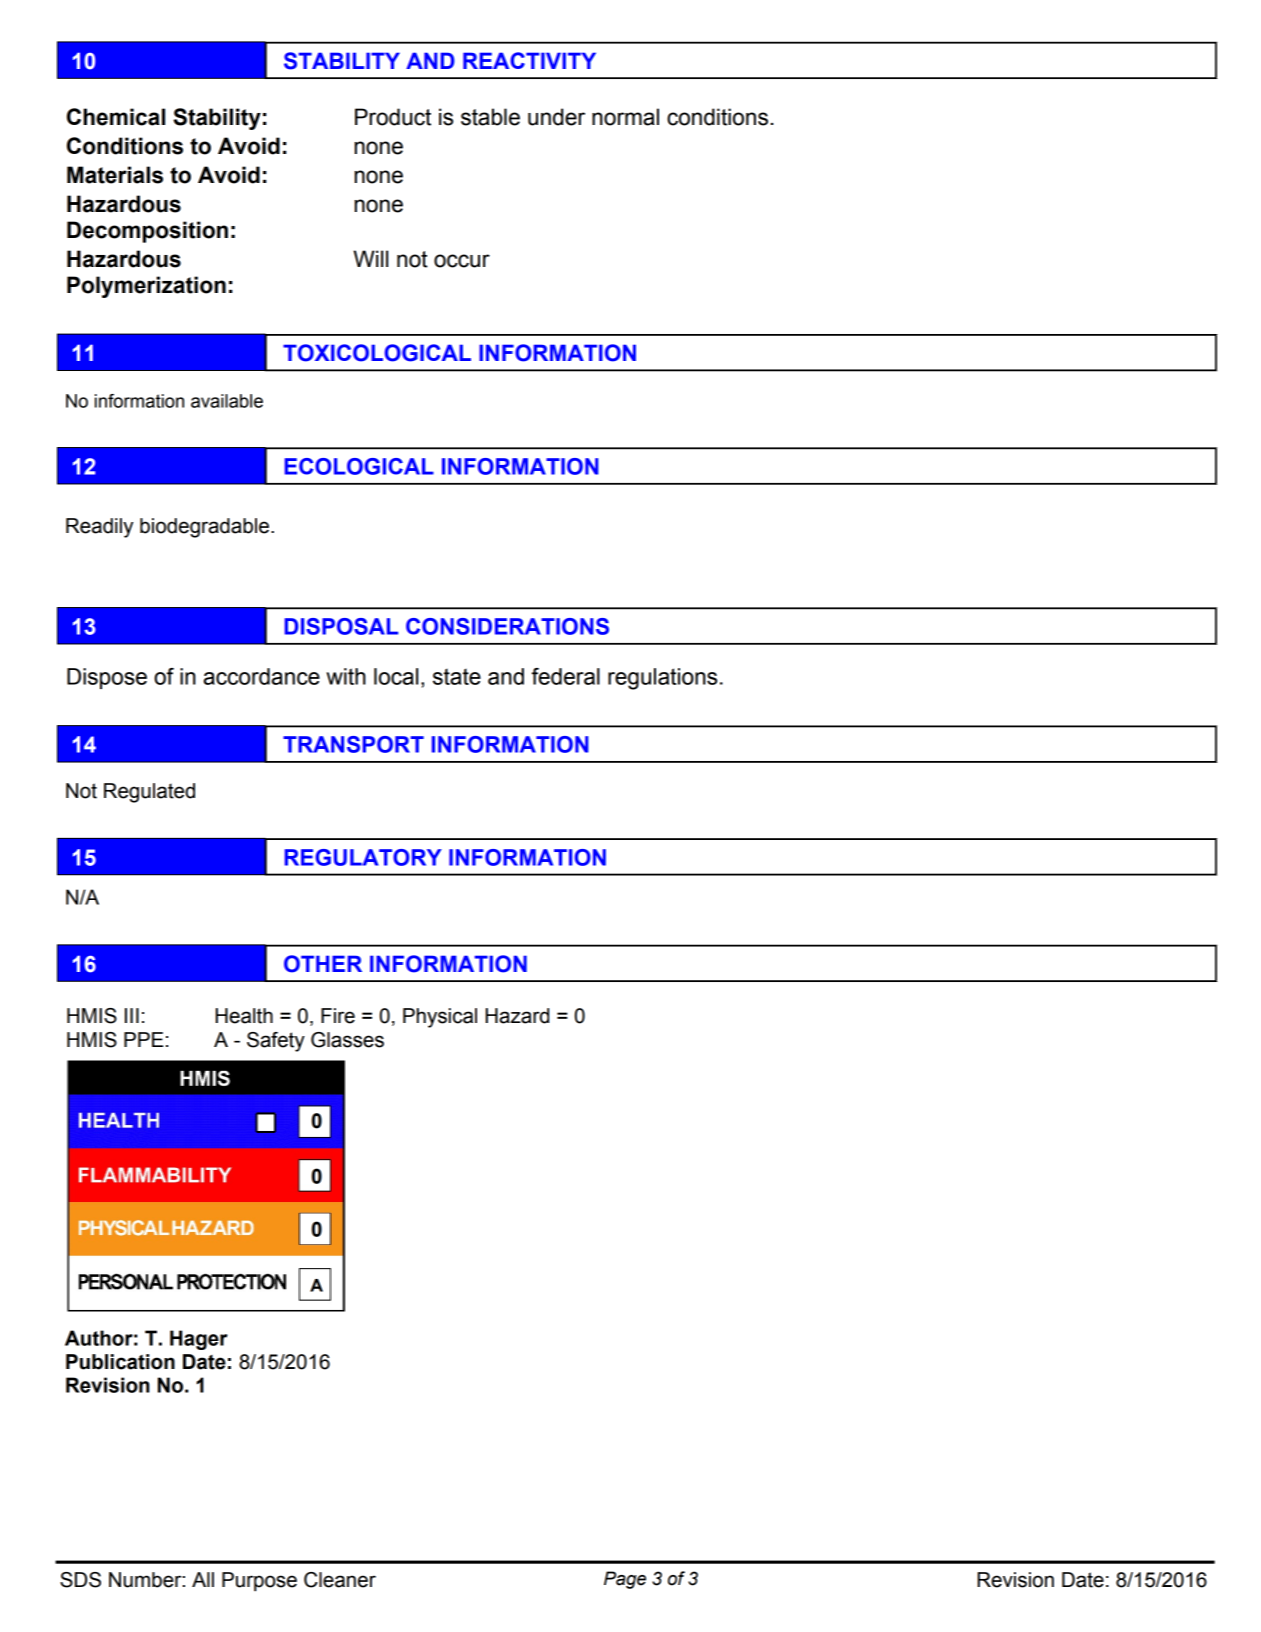 The image size is (1261, 1632). Describe the element at coordinates (359, 466) in the screenshot. I see `ECOLOGICAL` at that location.
